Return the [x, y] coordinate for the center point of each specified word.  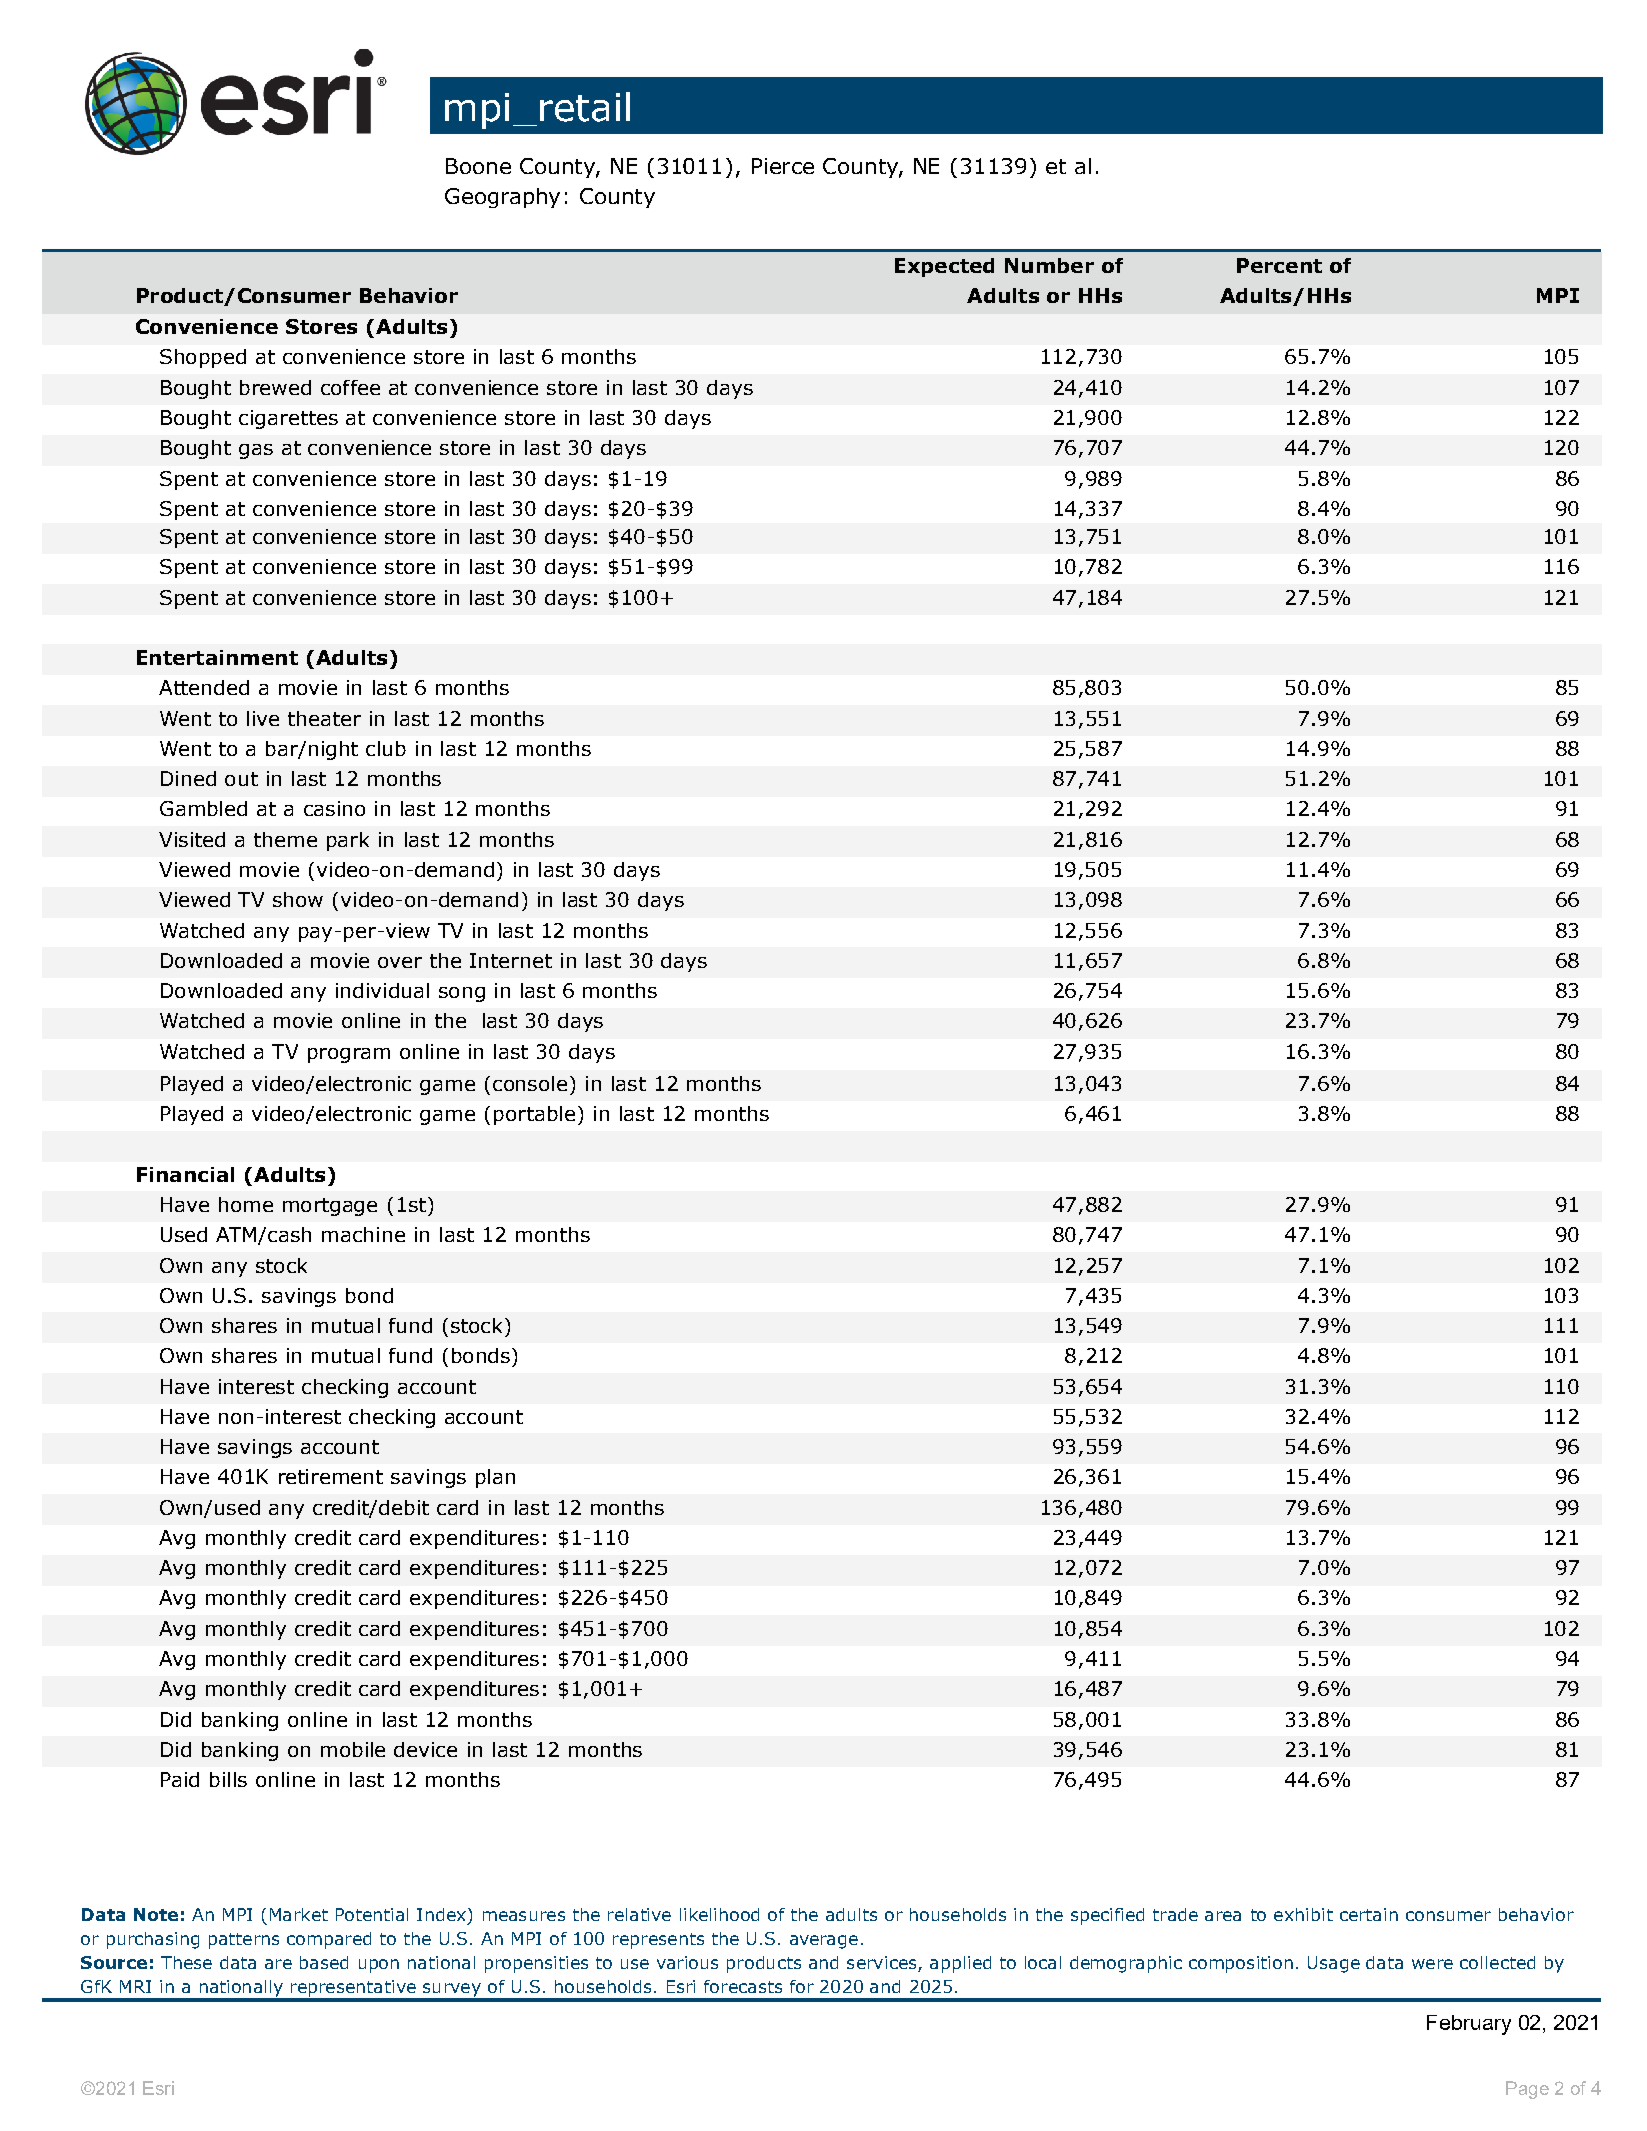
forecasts [743, 1986]
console [530, 1083]
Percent [1279, 265]
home [246, 1204]
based [324, 1962]
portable [534, 1115]
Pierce [783, 166]
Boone [478, 166]
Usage [1334, 1964]
